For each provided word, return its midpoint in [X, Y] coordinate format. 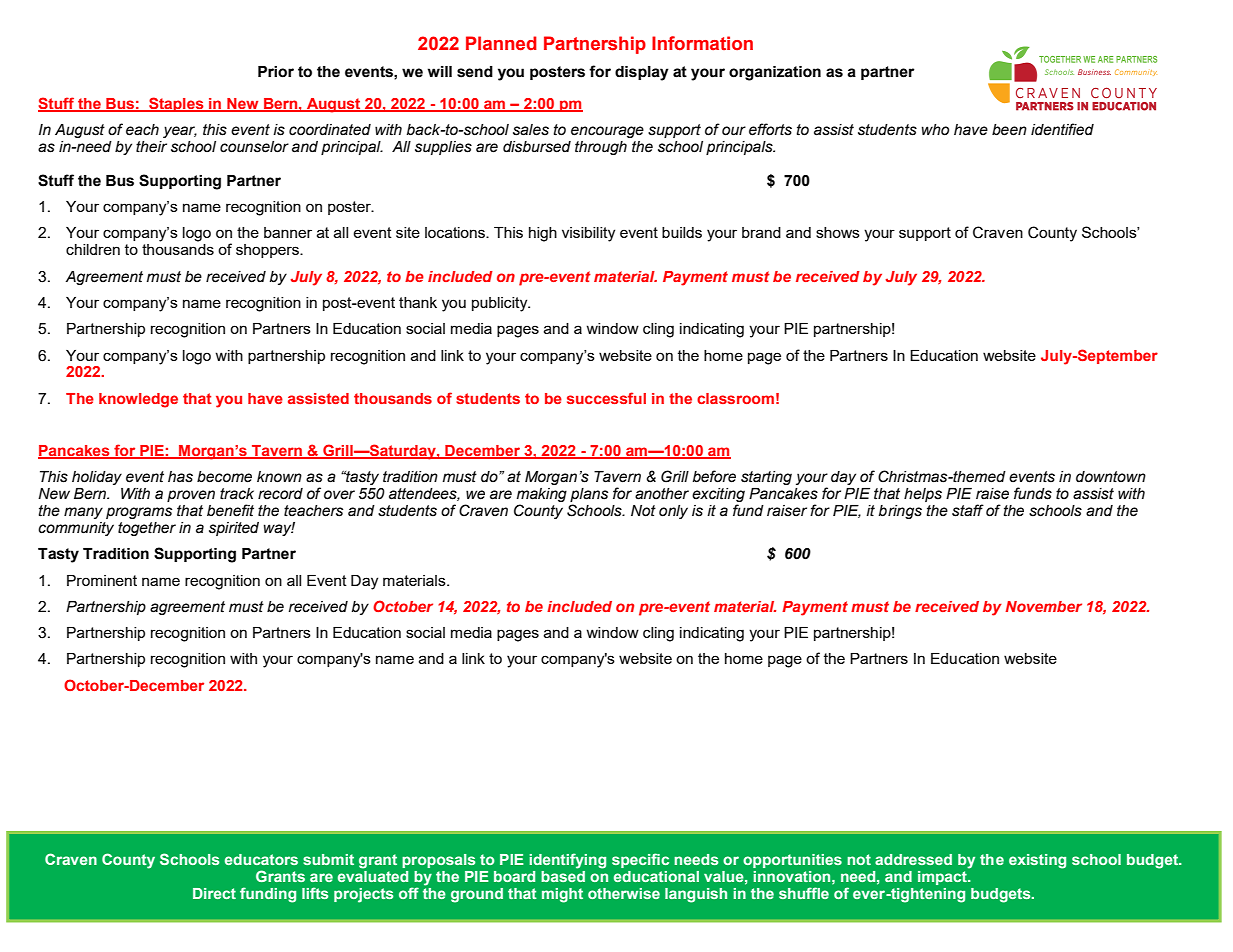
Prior [276, 72]
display [642, 73]
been [1009, 130]
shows [838, 232]
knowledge [138, 400]
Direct [214, 893]
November [1044, 606]
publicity [501, 304]
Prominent [102, 580]
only [673, 512]
